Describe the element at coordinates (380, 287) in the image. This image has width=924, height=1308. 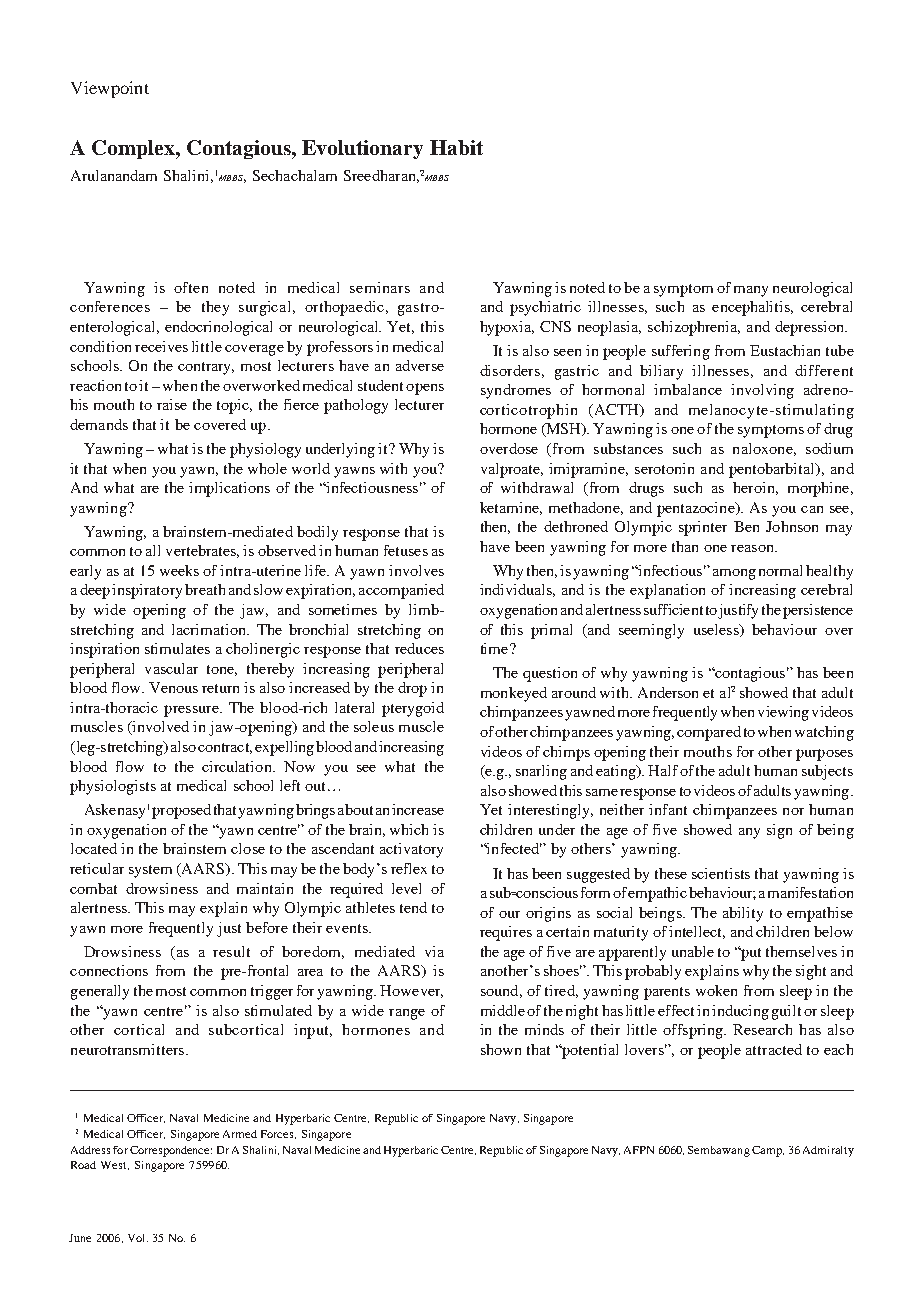
I see `seminars` at that location.
